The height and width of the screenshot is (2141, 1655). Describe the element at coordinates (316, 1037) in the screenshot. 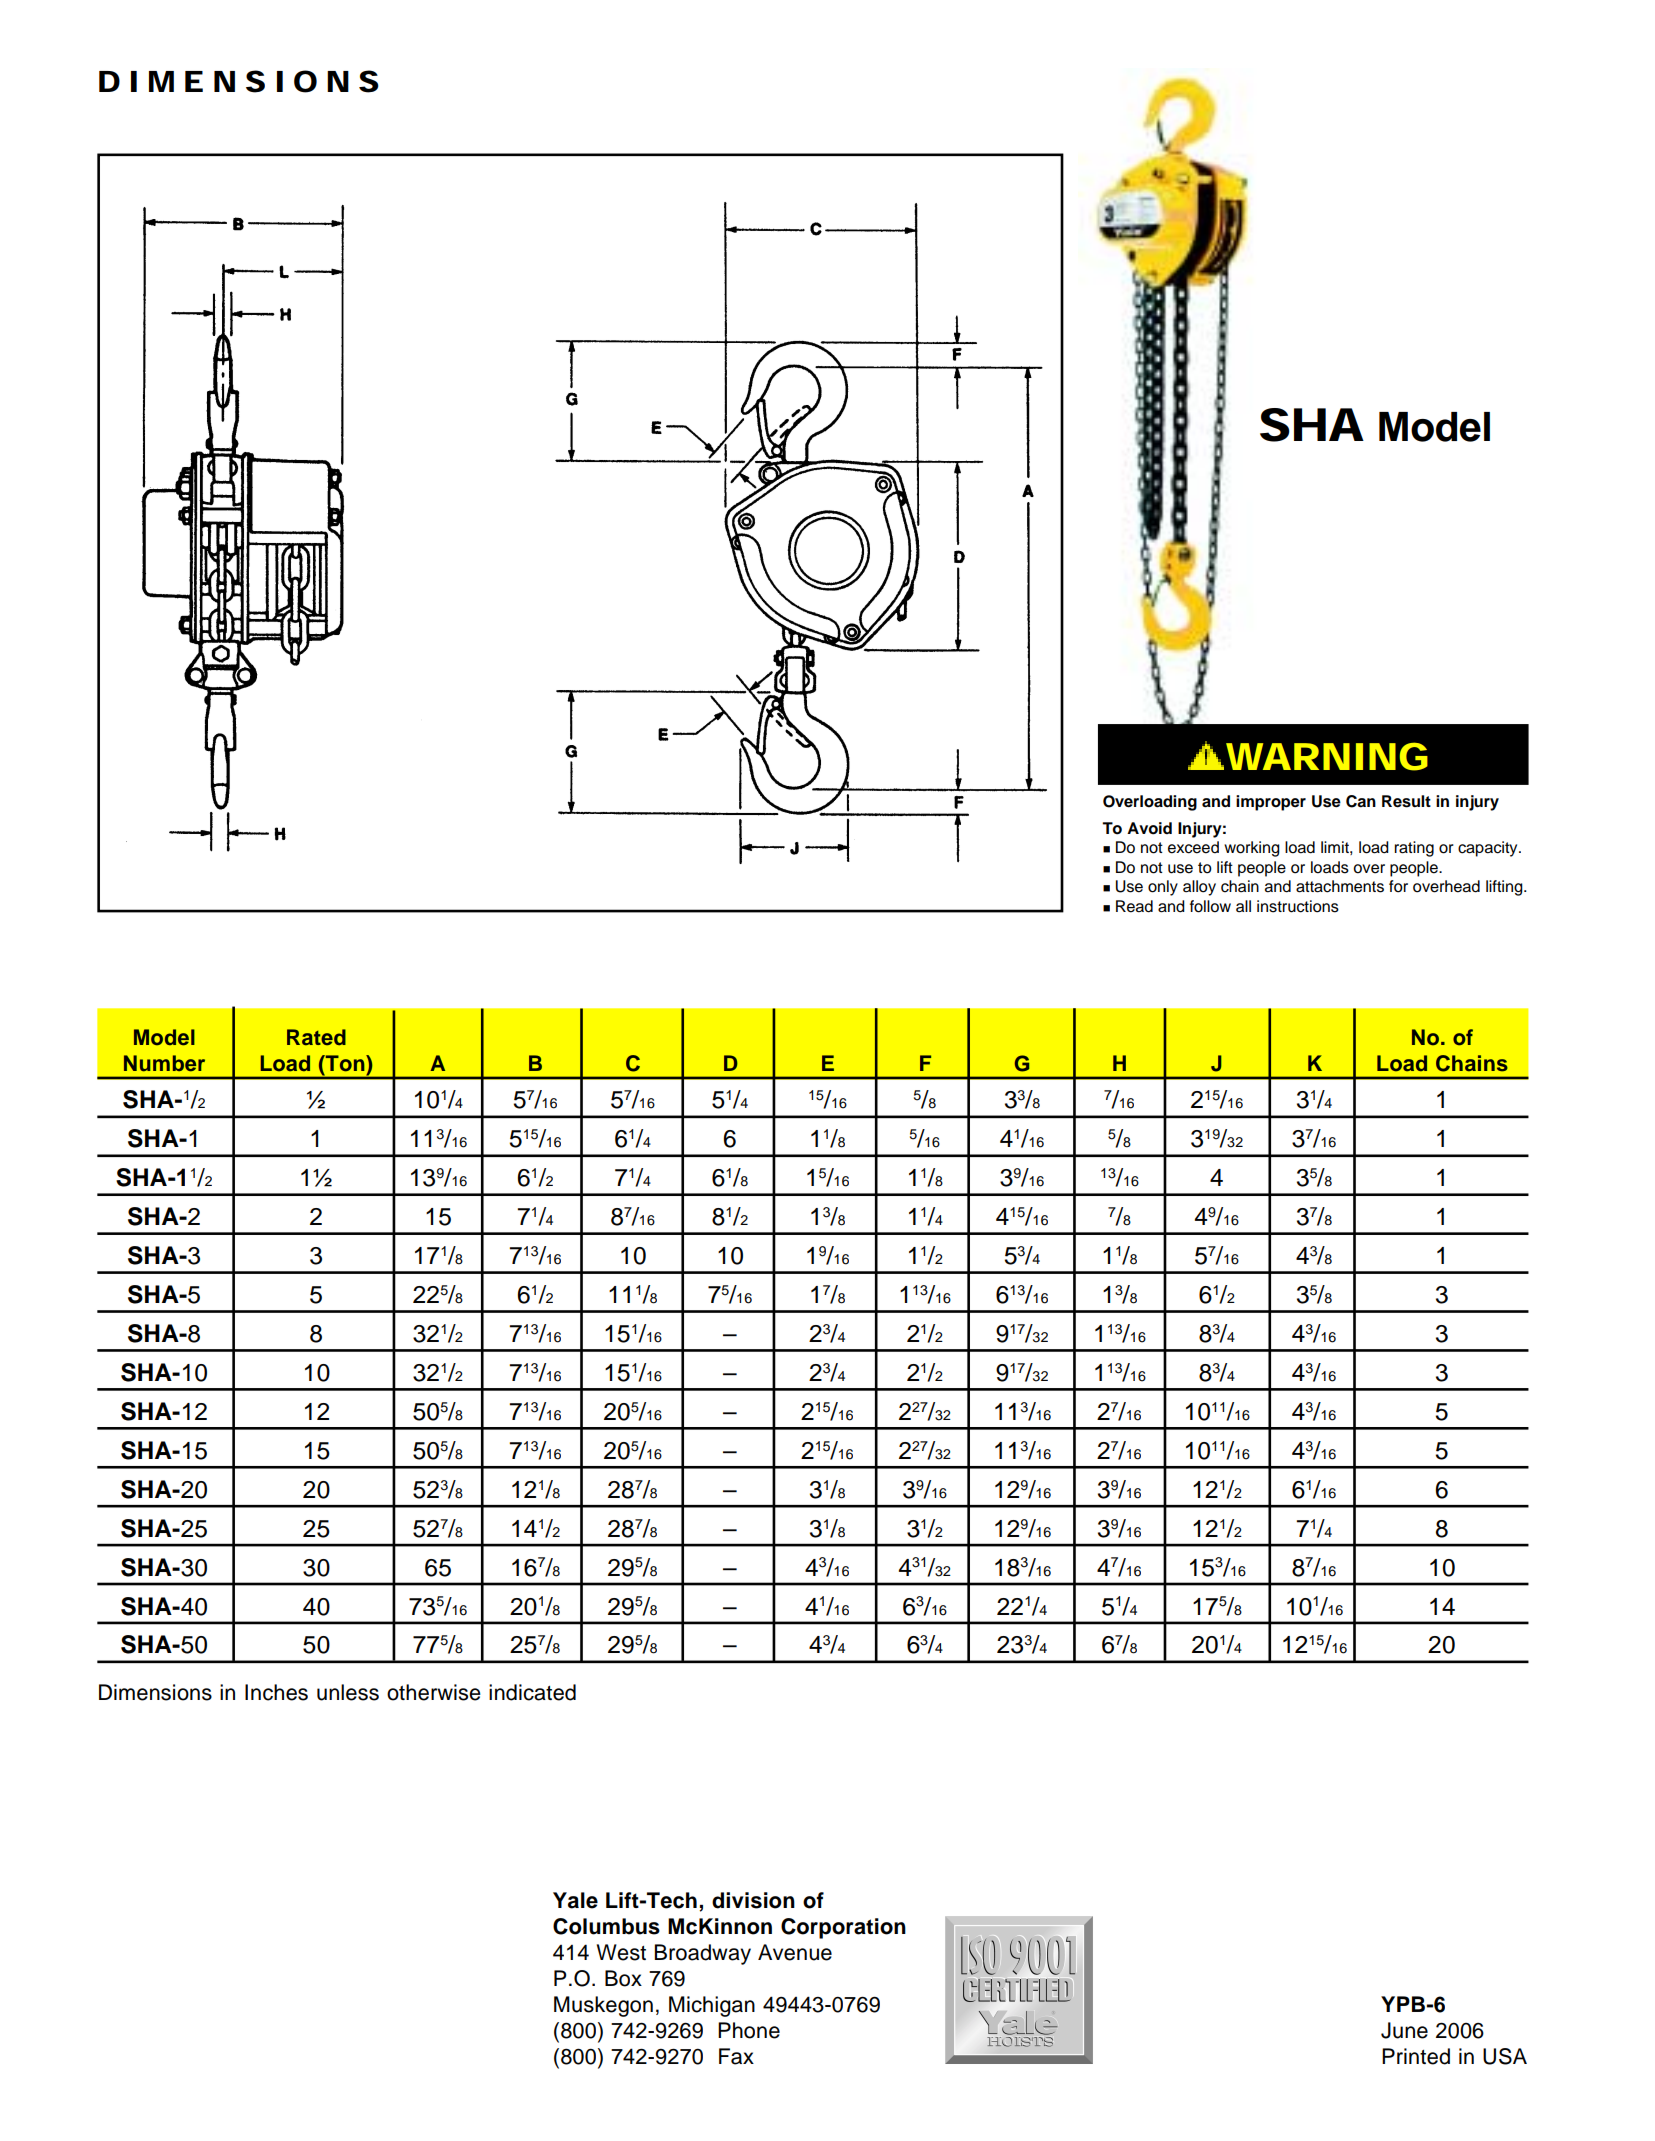

I see `Rated` at that location.
